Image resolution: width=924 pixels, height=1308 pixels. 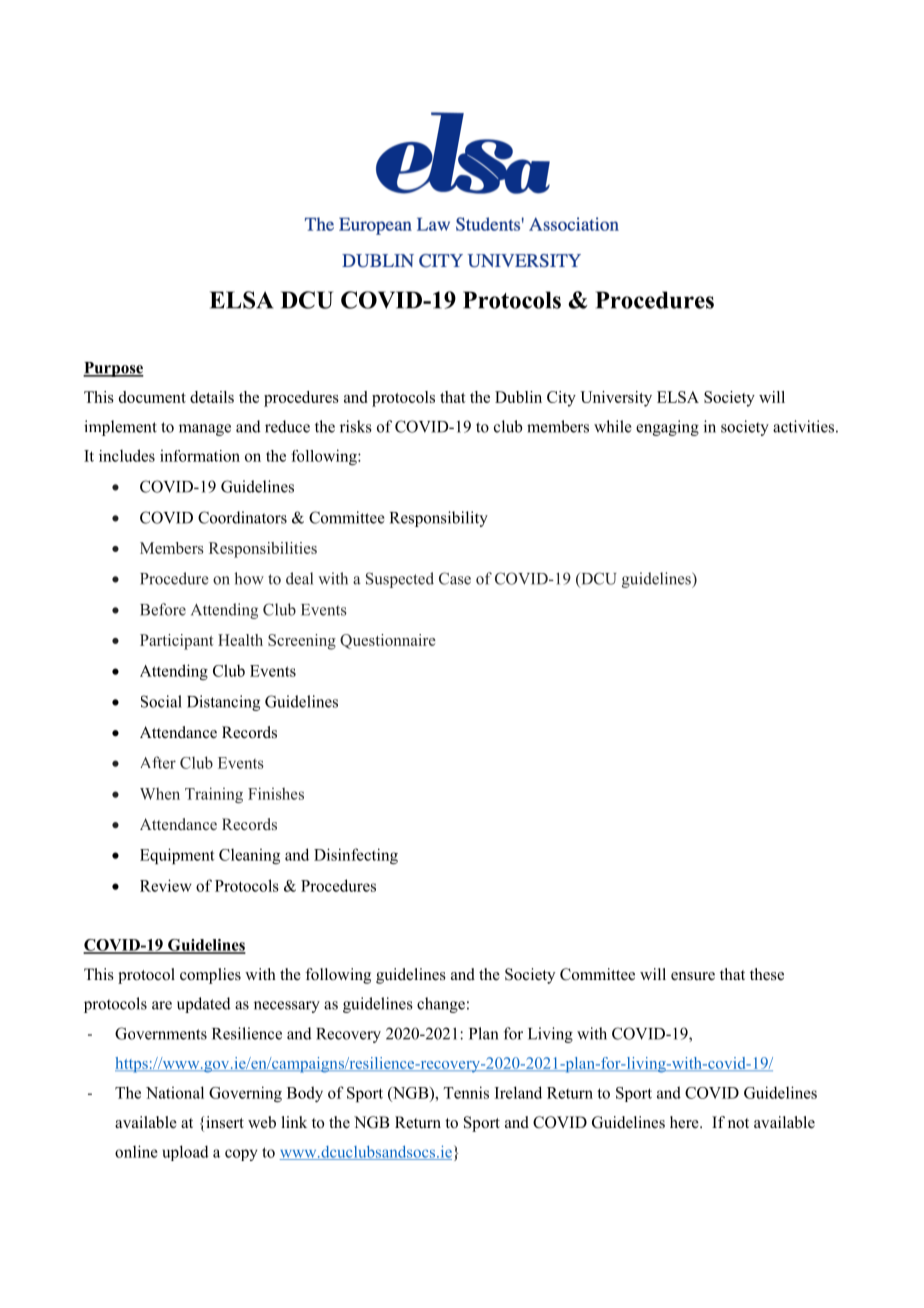 I want to click on Case, so click(x=455, y=578).
